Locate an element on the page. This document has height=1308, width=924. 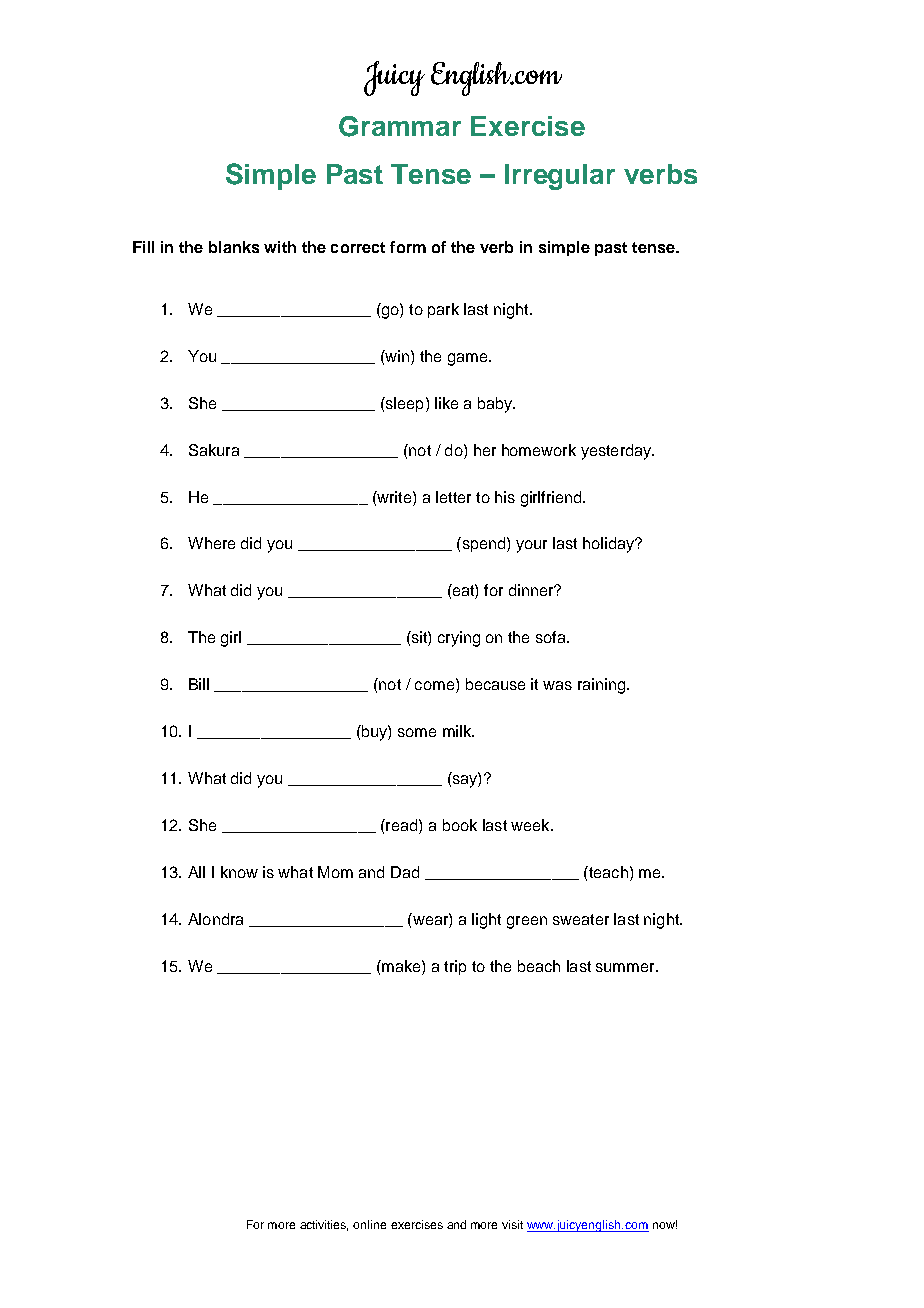
Grammar is located at coordinates (400, 126).
